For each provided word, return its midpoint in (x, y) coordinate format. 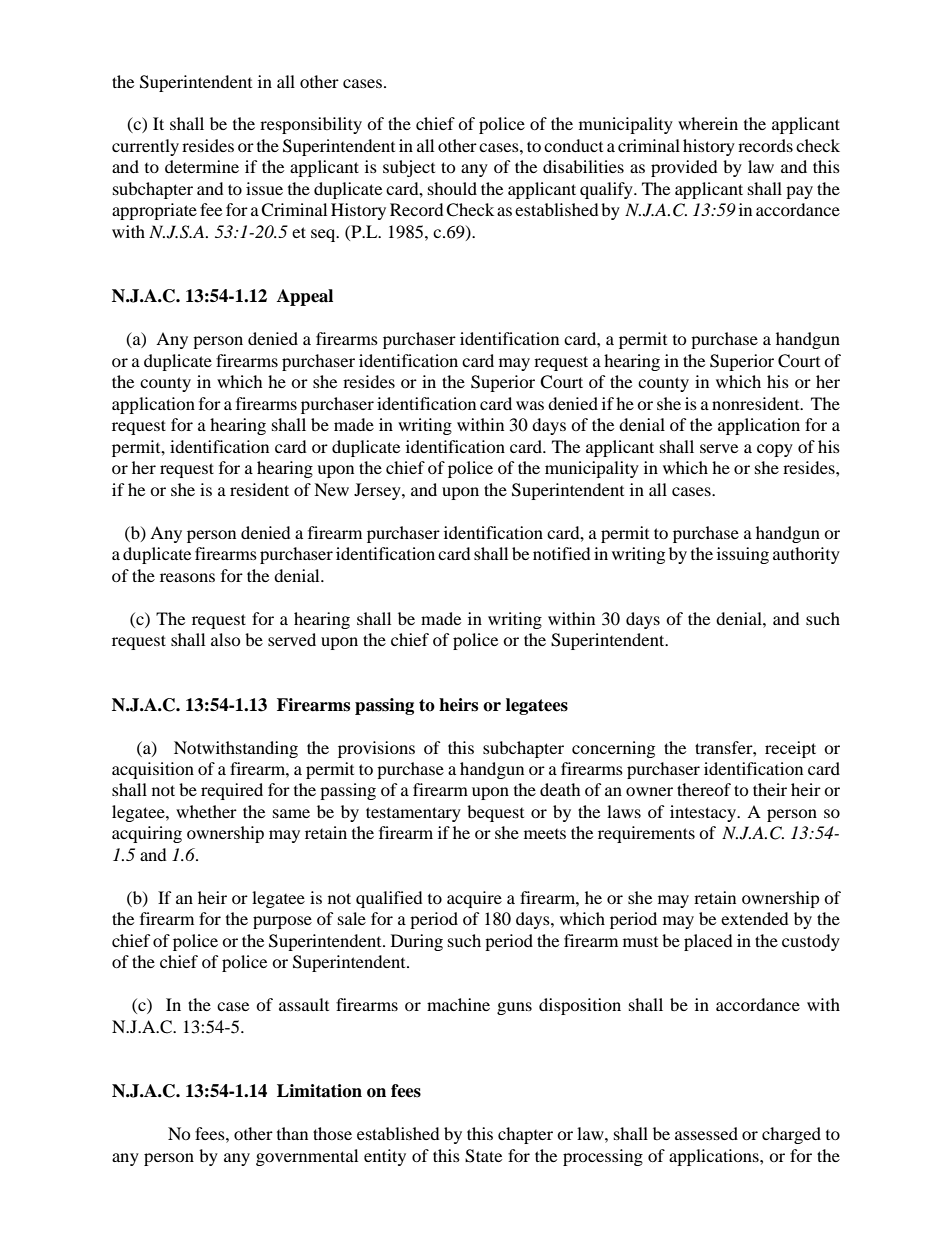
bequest (495, 813)
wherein (708, 123)
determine (202, 166)
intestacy (704, 813)
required (232, 791)
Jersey (378, 491)
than (292, 1133)
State (483, 1156)
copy (775, 450)
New (331, 489)
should (452, 188)
